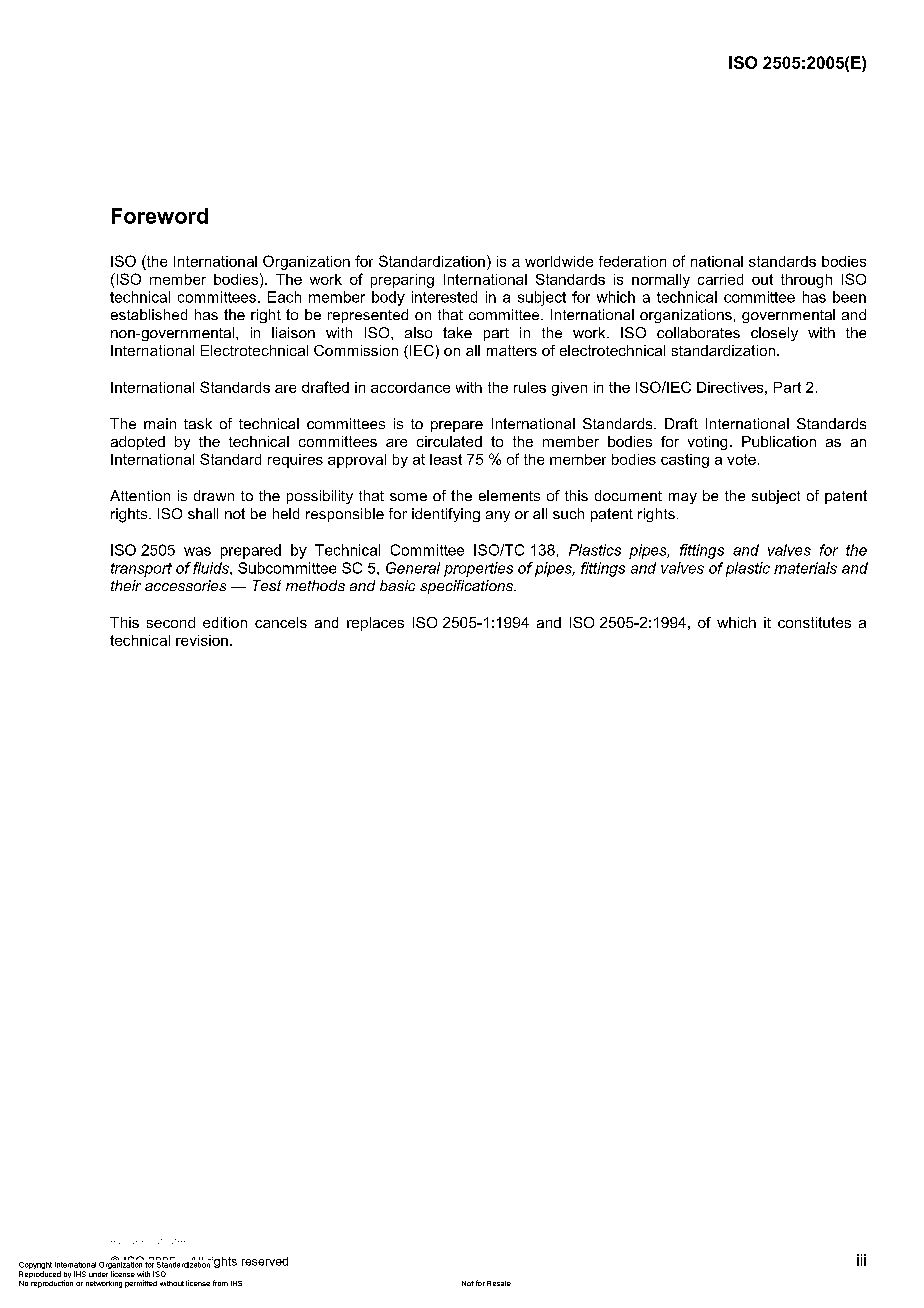 The width and height of the screenshot is (924, 1308). Describe the element at coordinates (141, 570) in the screenshot. I see `transport` at that location.
